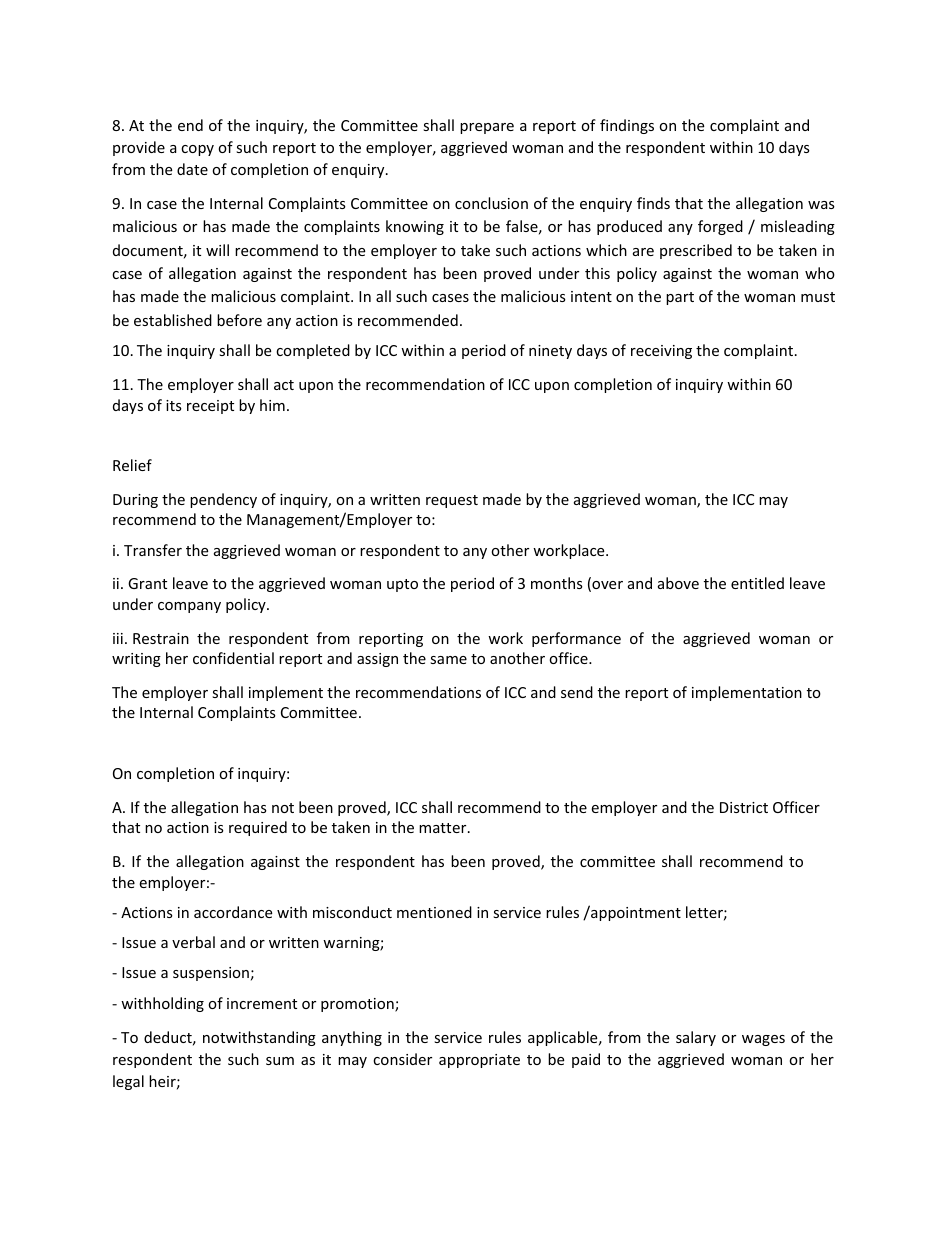  I want to click on prepare, so click(487, 128).
